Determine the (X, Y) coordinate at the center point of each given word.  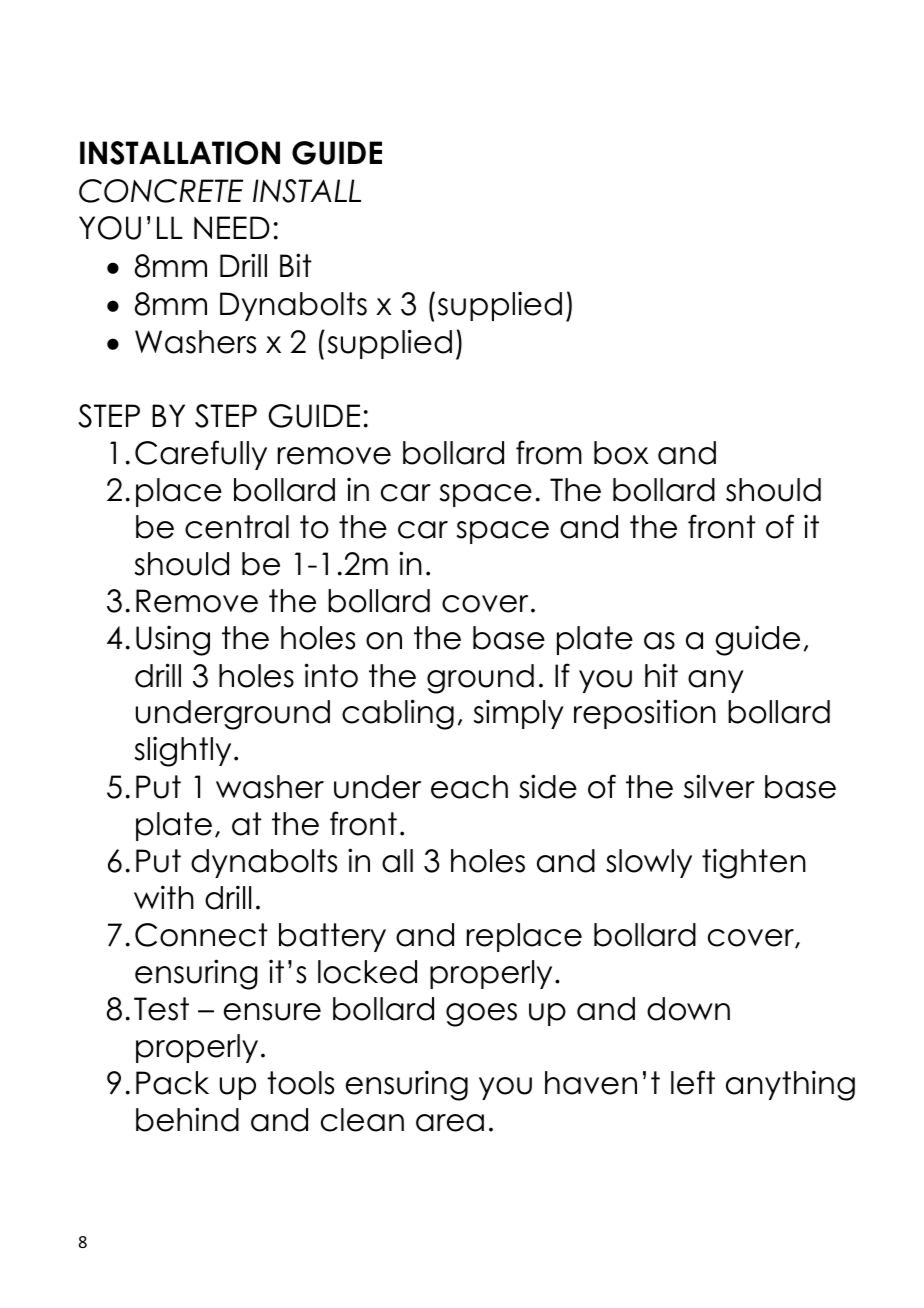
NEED (232, 227)
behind (187, 1119)
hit (661, 675)
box (621, 453)
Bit (296, 265)
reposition (645, 714)
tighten (754, 863)
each (469, 787)
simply (519, 714)
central (237, 527)
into (331, 675)
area (450, 1123)
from (549, 452)
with (164, 897)
